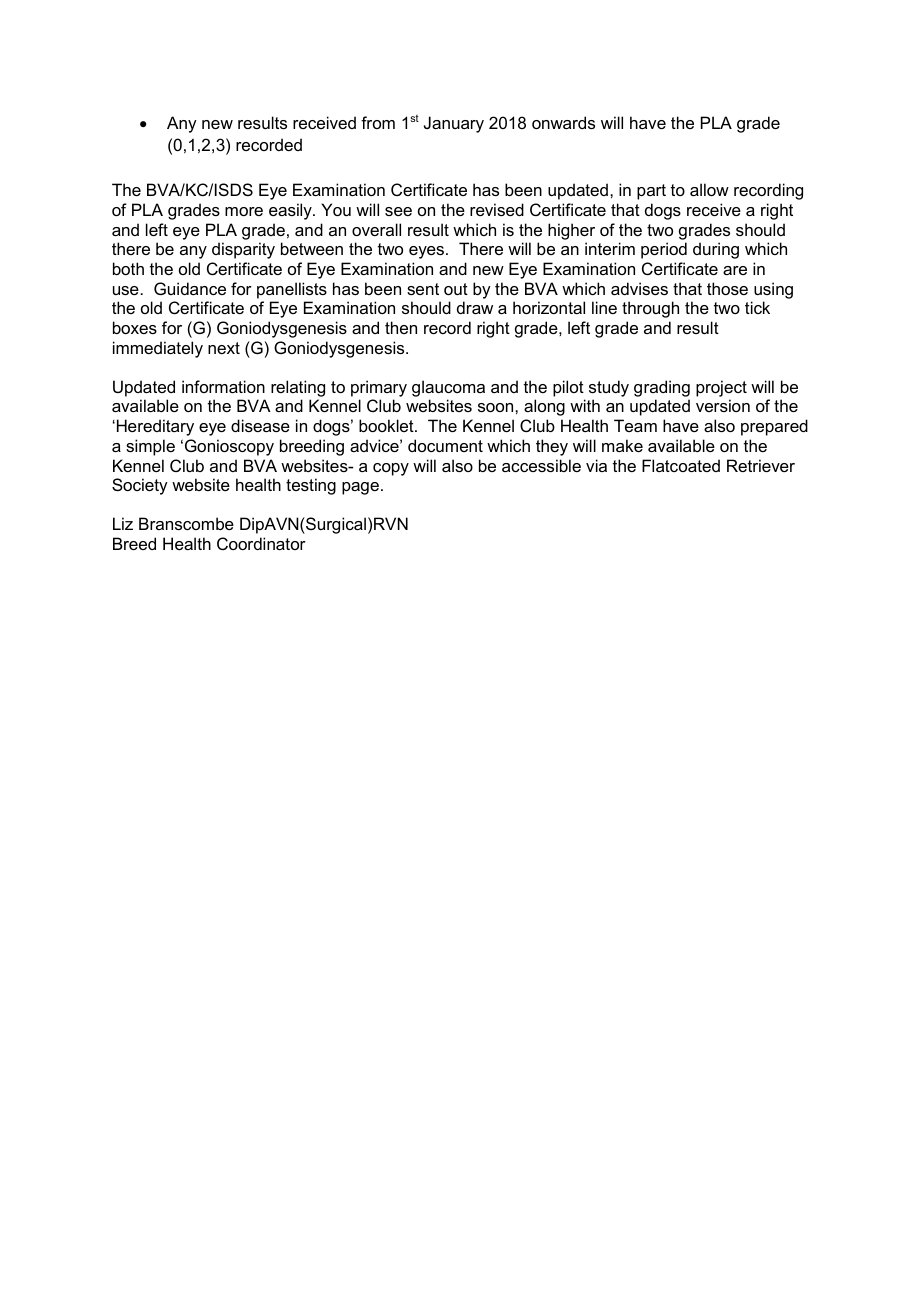 The height and width of the screenshot is (1308, 924). What do you see at coordinates (635, 425) in the screenshot?
I see `Team` at bounding box center [635, 425].
